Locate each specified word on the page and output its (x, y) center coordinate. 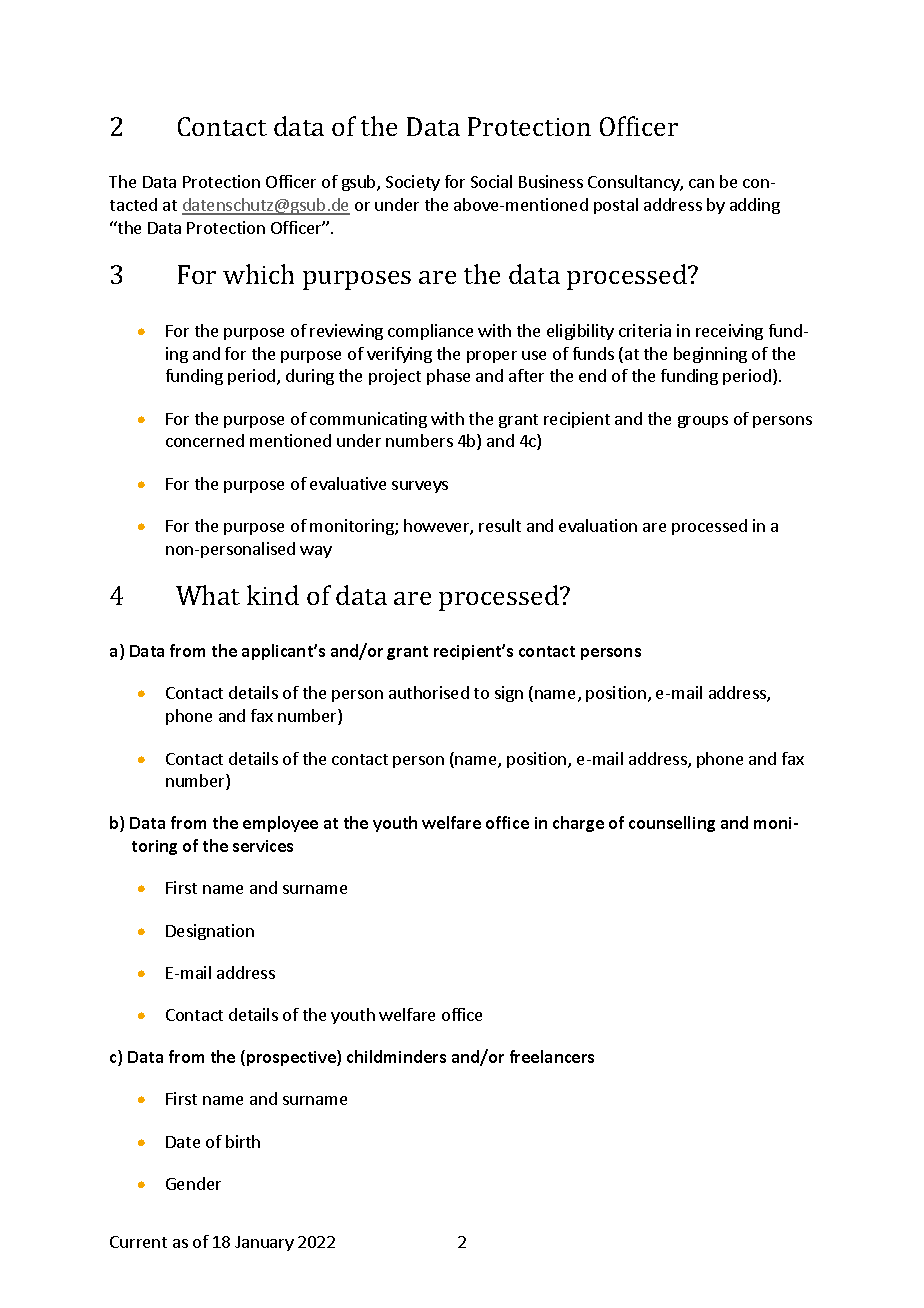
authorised (429, 692)
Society (413, 183)
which (258, 274)
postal (616, 206)
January (264, 1243)
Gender (193, 1183)
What (208, 595)
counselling (672, 824)
